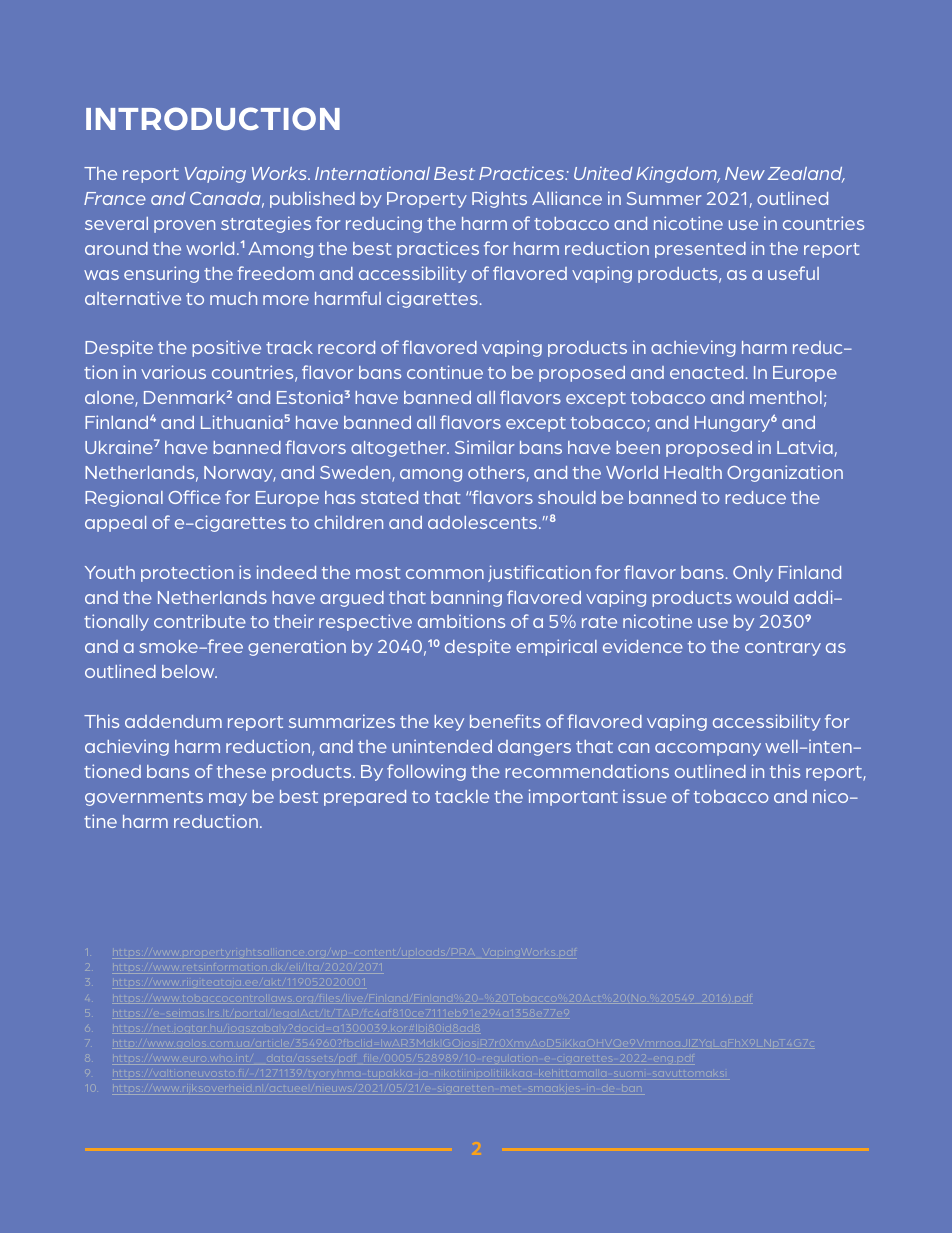  Describe the element at coordinates (194, 497) in the screenshot. I see `Office` at that location.
